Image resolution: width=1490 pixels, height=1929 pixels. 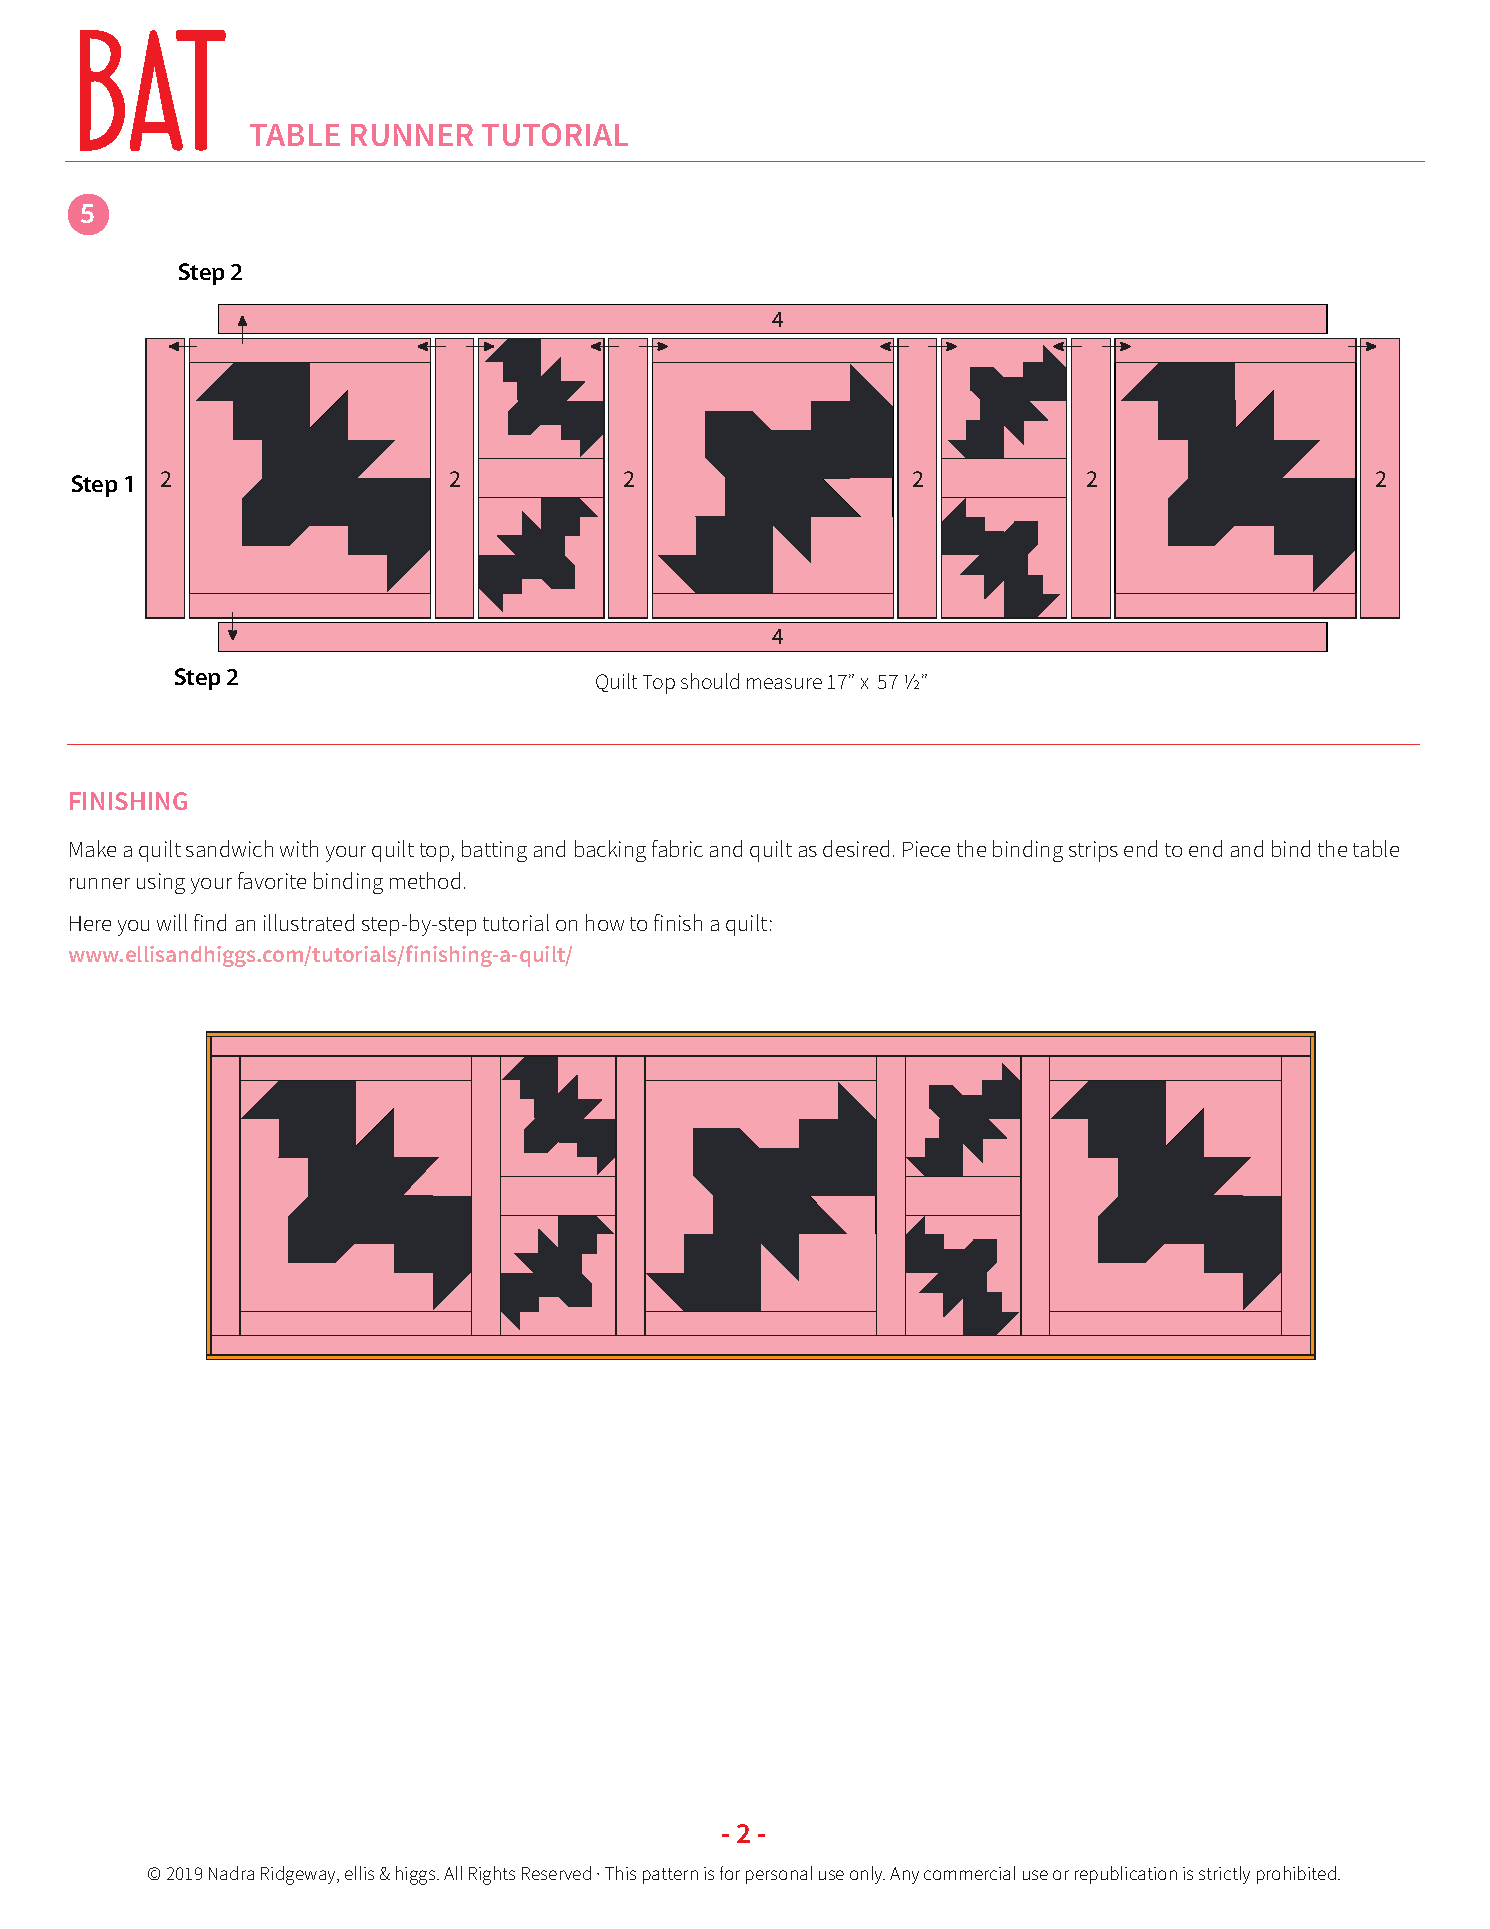 I want to click on should, so click(x=710, y=681).
